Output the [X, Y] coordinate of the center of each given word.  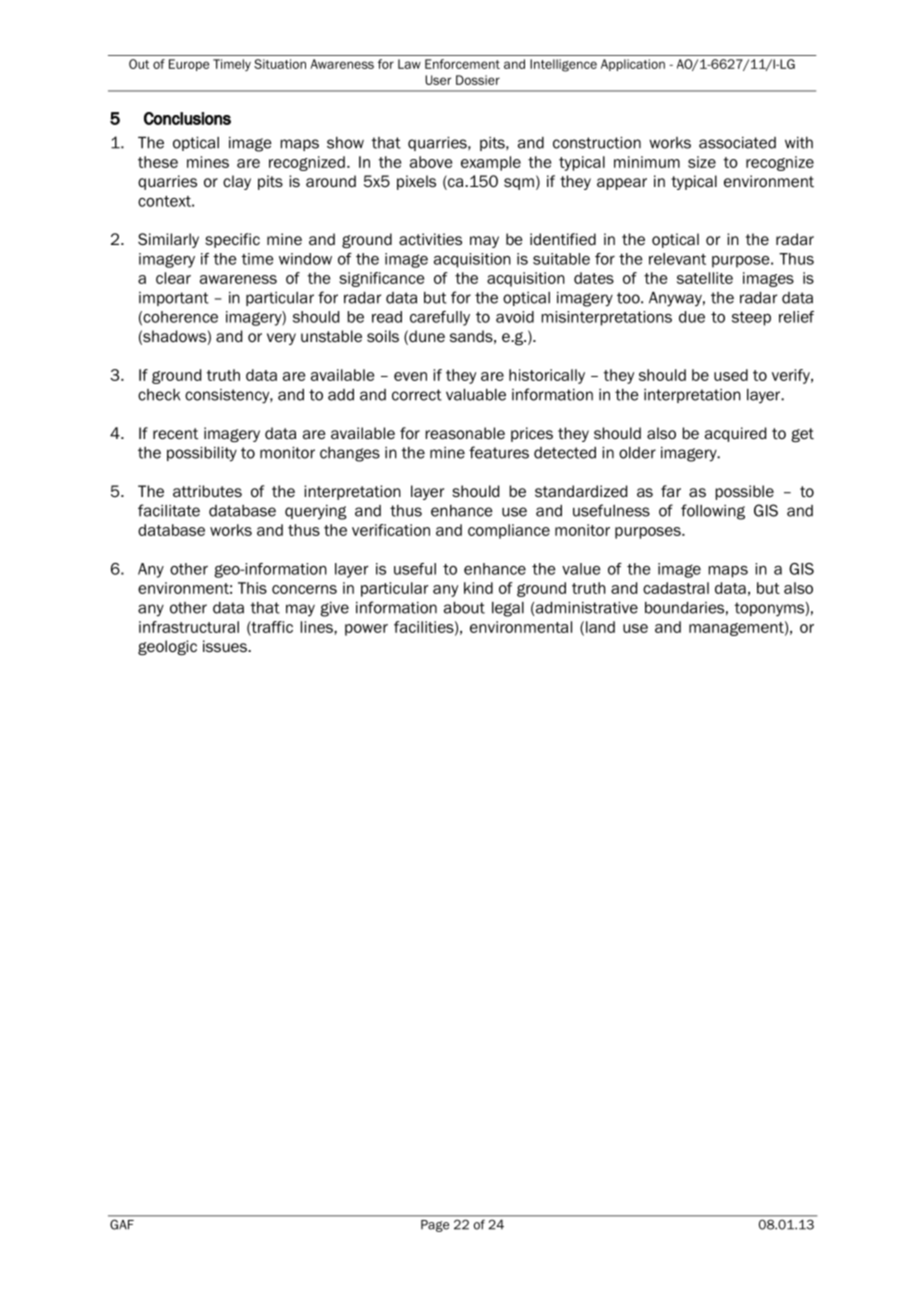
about [464, 608]
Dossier [478, 80]
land [600, 627]
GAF [122, 1225]
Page [435, 1226]
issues [226, 646]
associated [737, 143]
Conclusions [187, 118]
